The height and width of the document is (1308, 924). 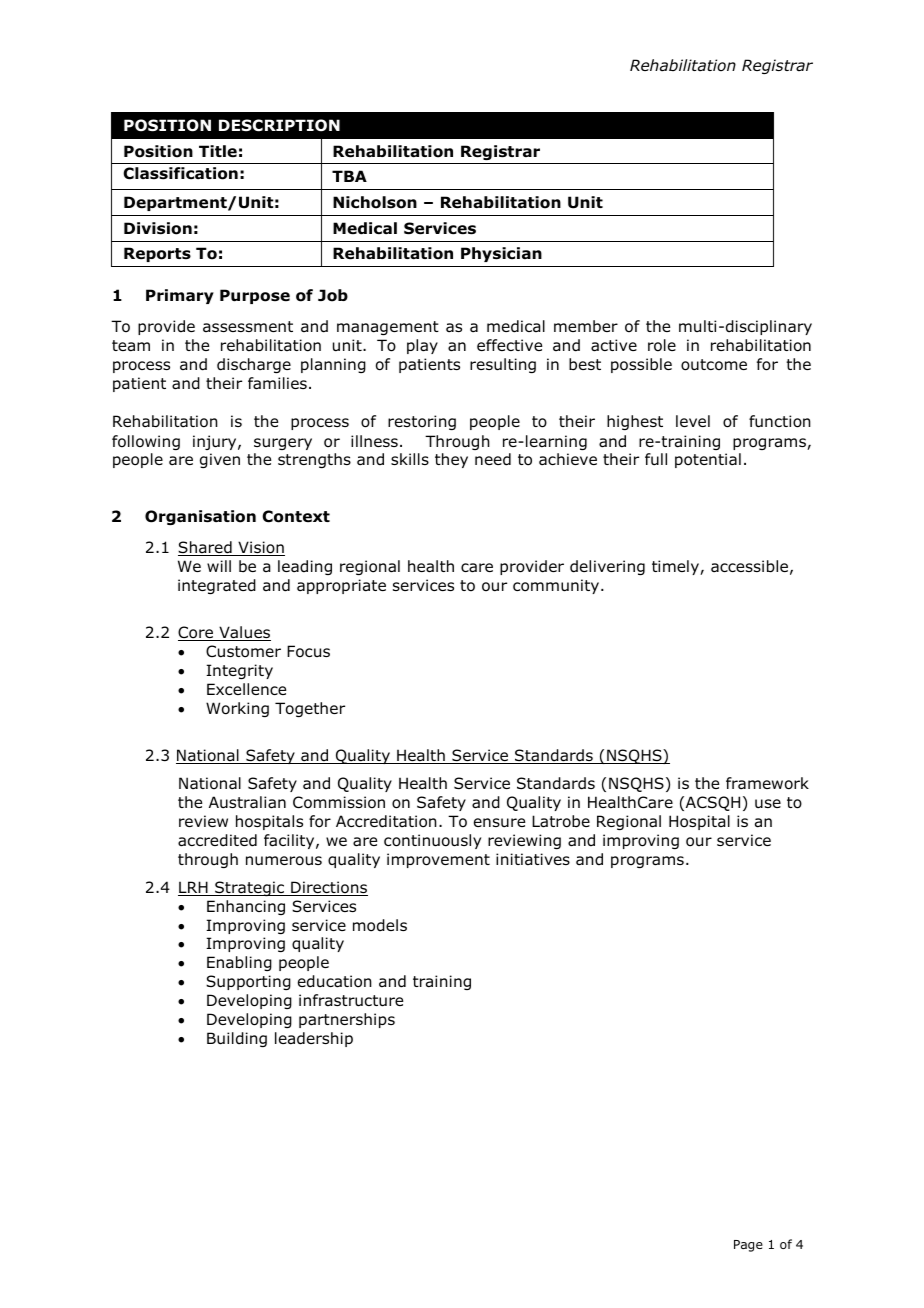 What do you see at coordinates (310, 709) in the document?
I see `Together` at bounding box center [310, 709].
